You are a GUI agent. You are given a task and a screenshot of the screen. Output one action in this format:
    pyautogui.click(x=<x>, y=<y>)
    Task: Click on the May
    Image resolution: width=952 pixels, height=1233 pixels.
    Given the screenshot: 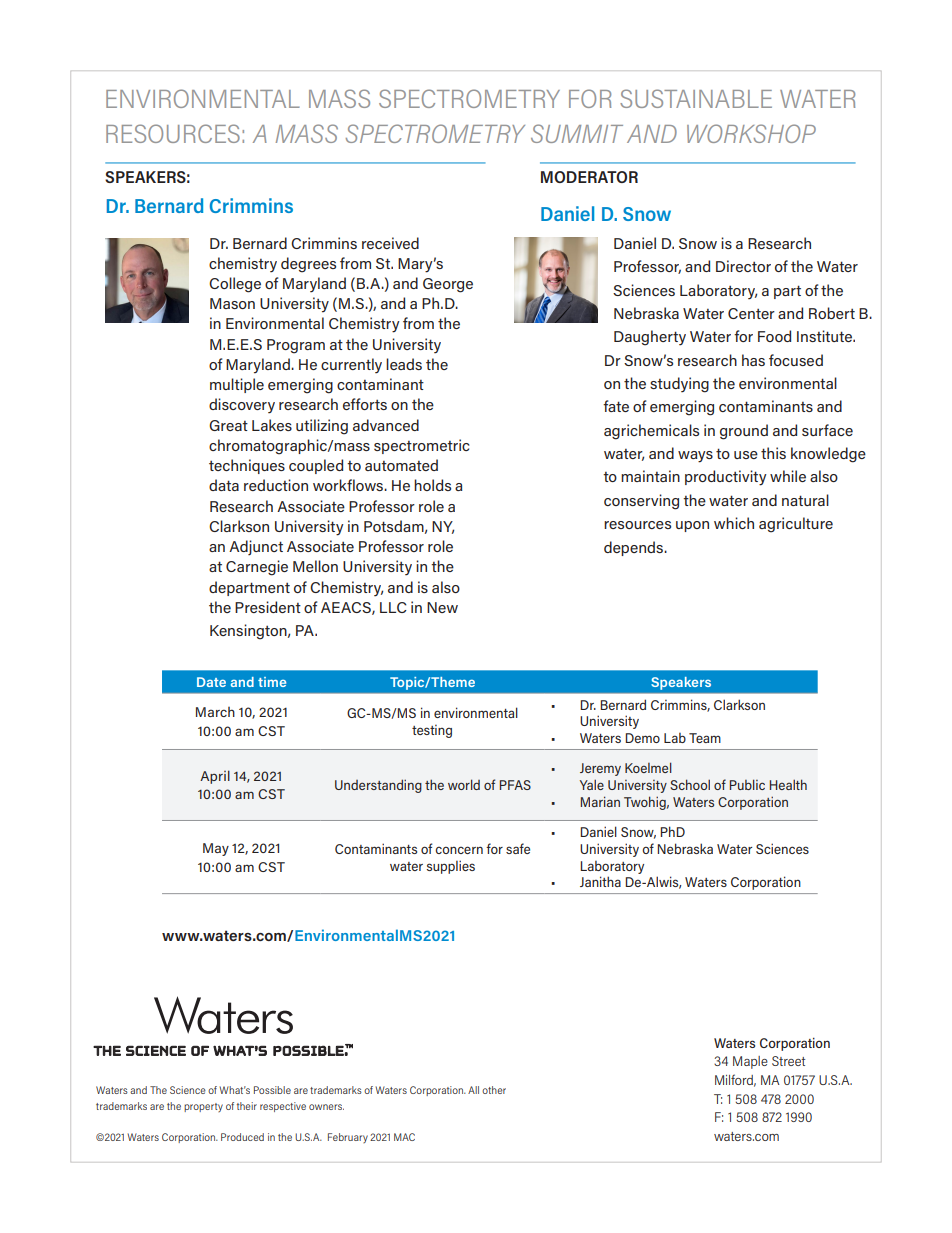 What is the action you would take?
    pyautogui.click(x=216, y=849)
